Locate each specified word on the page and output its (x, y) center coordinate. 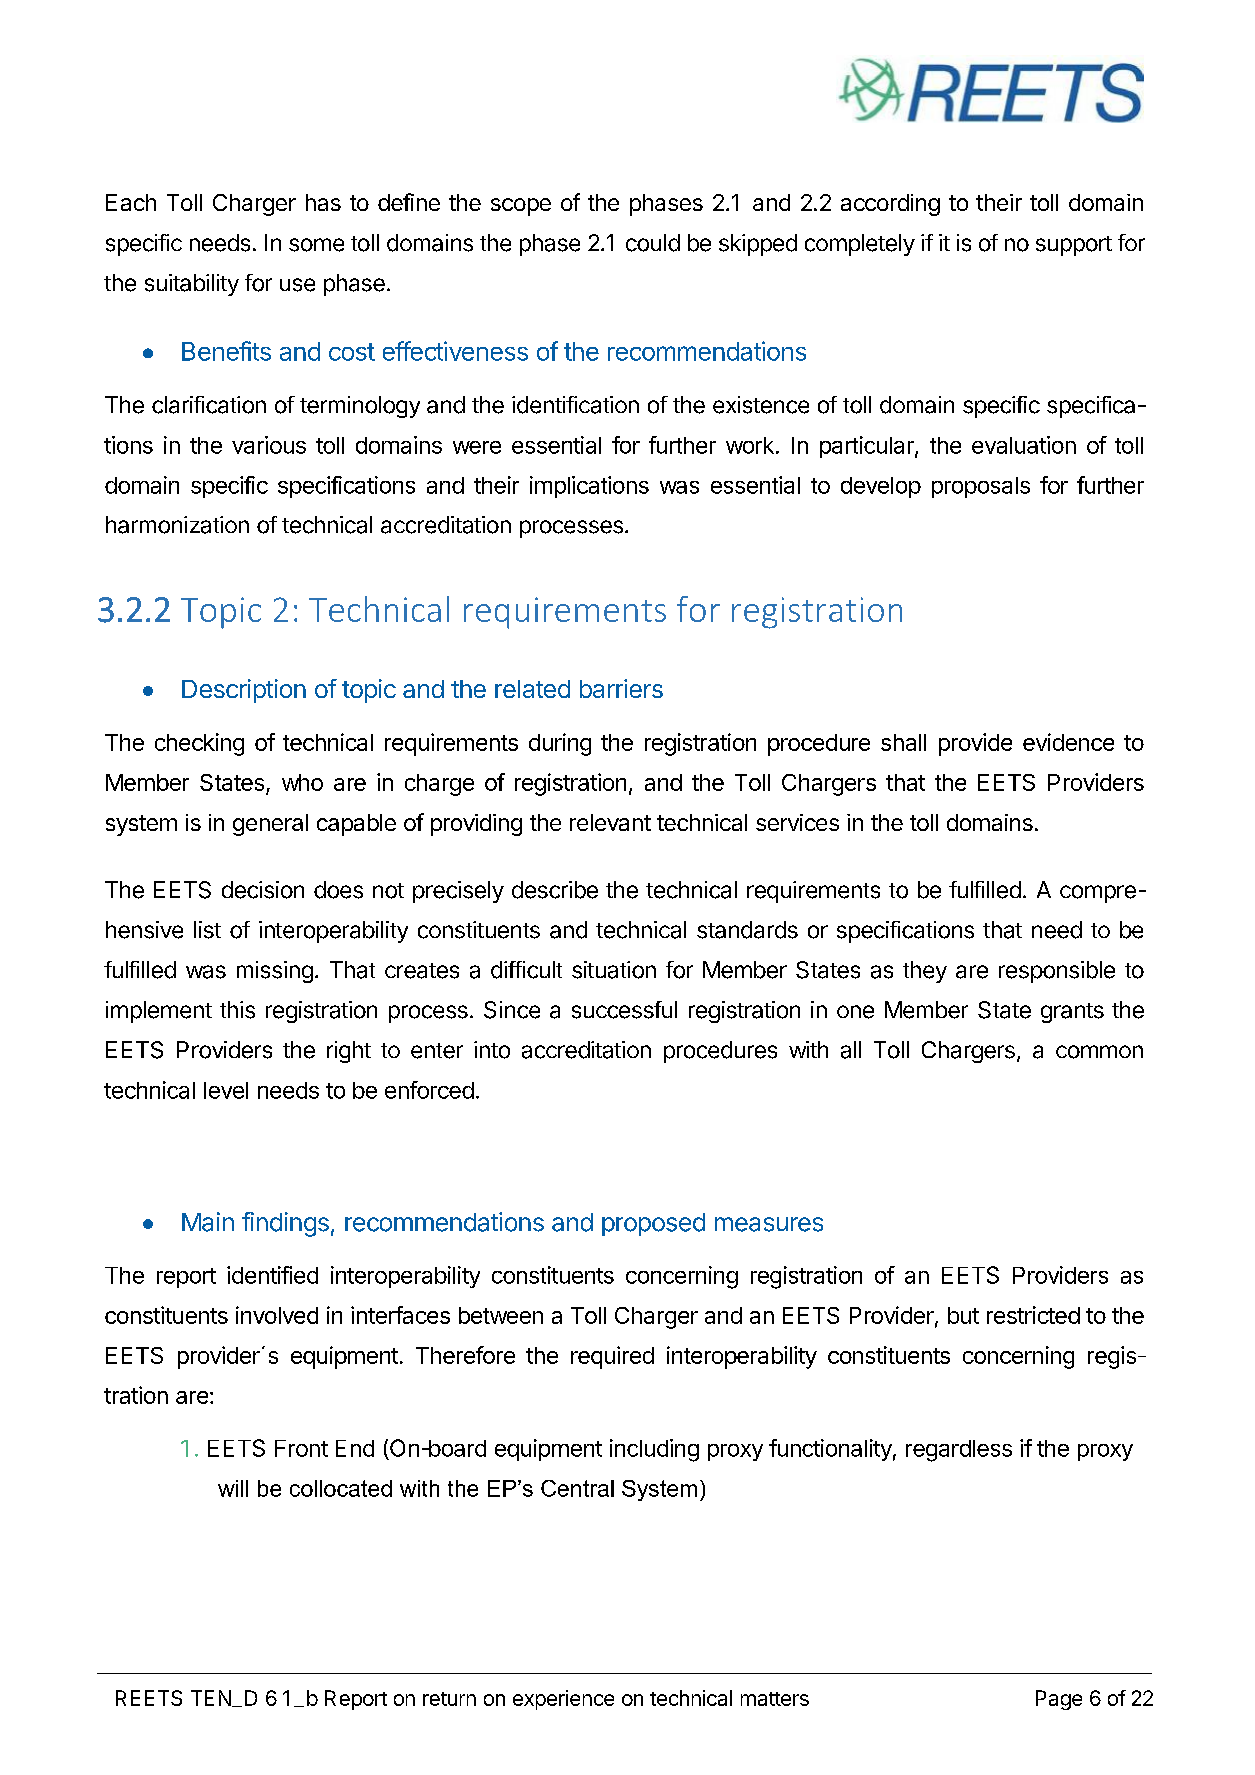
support (1074, 246)
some (316, 245)
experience (563, 1700)
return (449, 1699)
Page (1059, 1700)
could (653, 243)
